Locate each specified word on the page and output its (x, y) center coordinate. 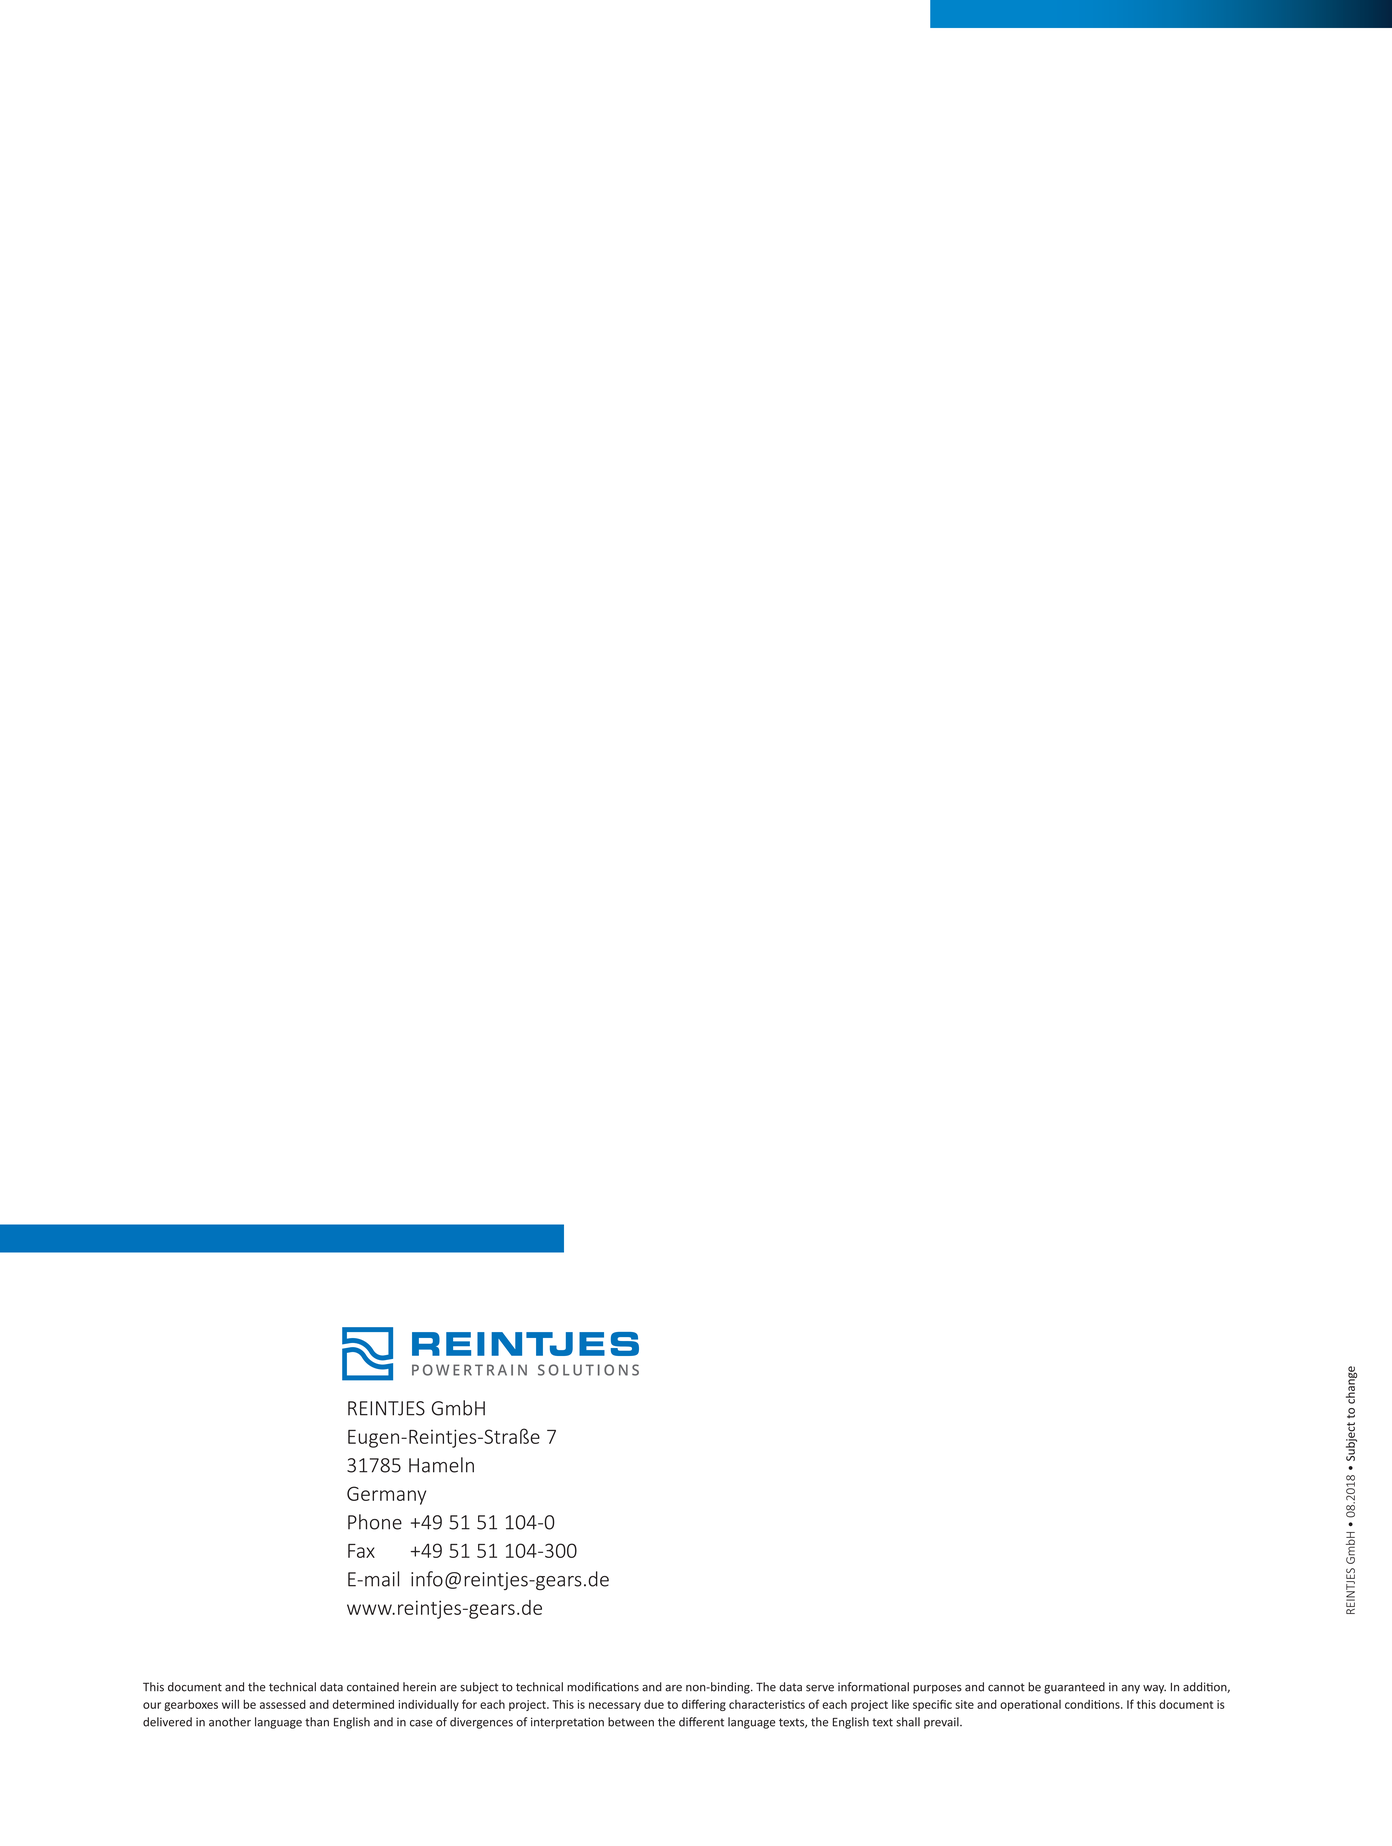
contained (373, 1687)
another (230, 1722)
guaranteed (1074, 1688)
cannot (1006, 1687)
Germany (386, 1495)
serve (820, 1688)
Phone (375, 1522)
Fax (361, 1551)
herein (419, 1687)
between (631, 1722)
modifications (603, 1687)
